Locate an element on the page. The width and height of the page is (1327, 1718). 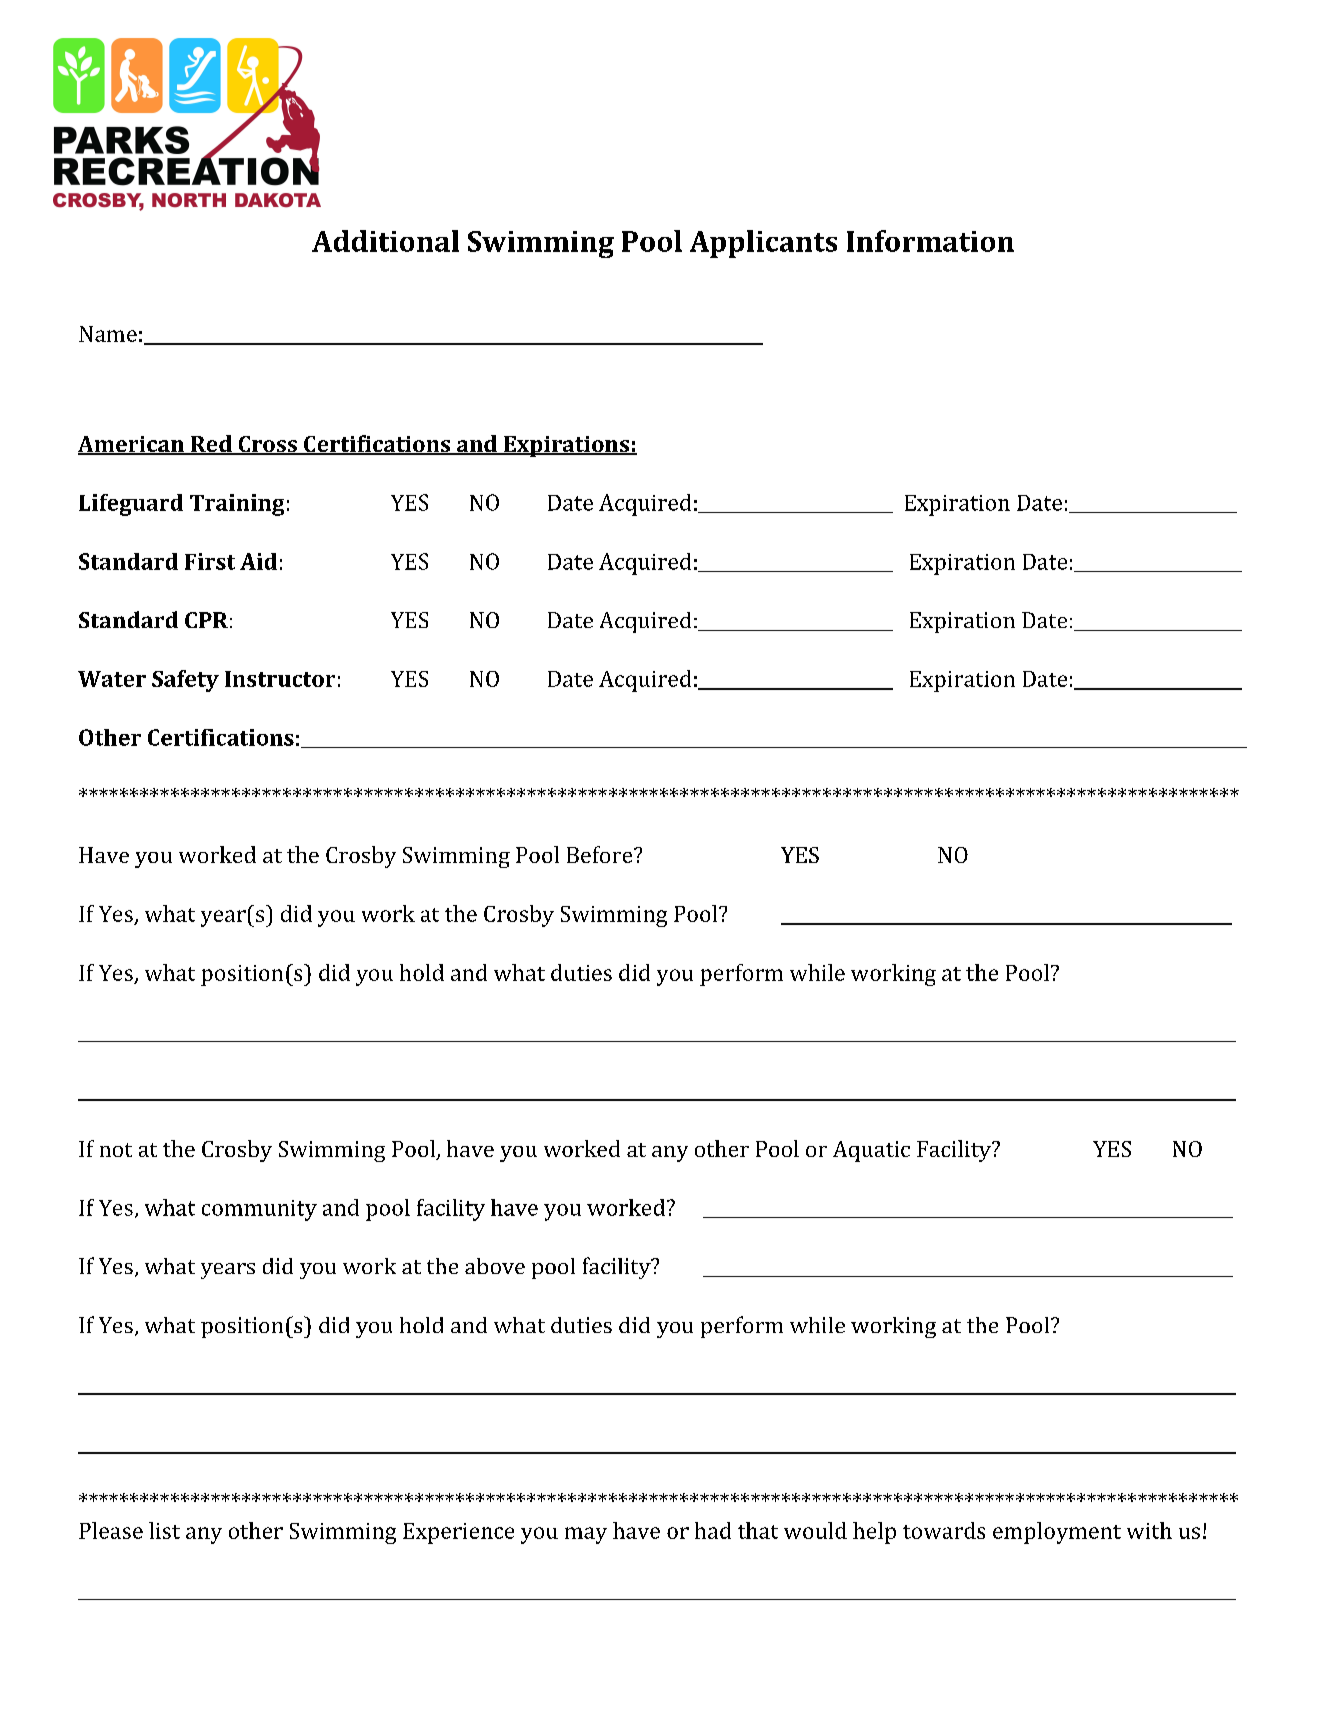
Information is located at coordinates (930, 241).
